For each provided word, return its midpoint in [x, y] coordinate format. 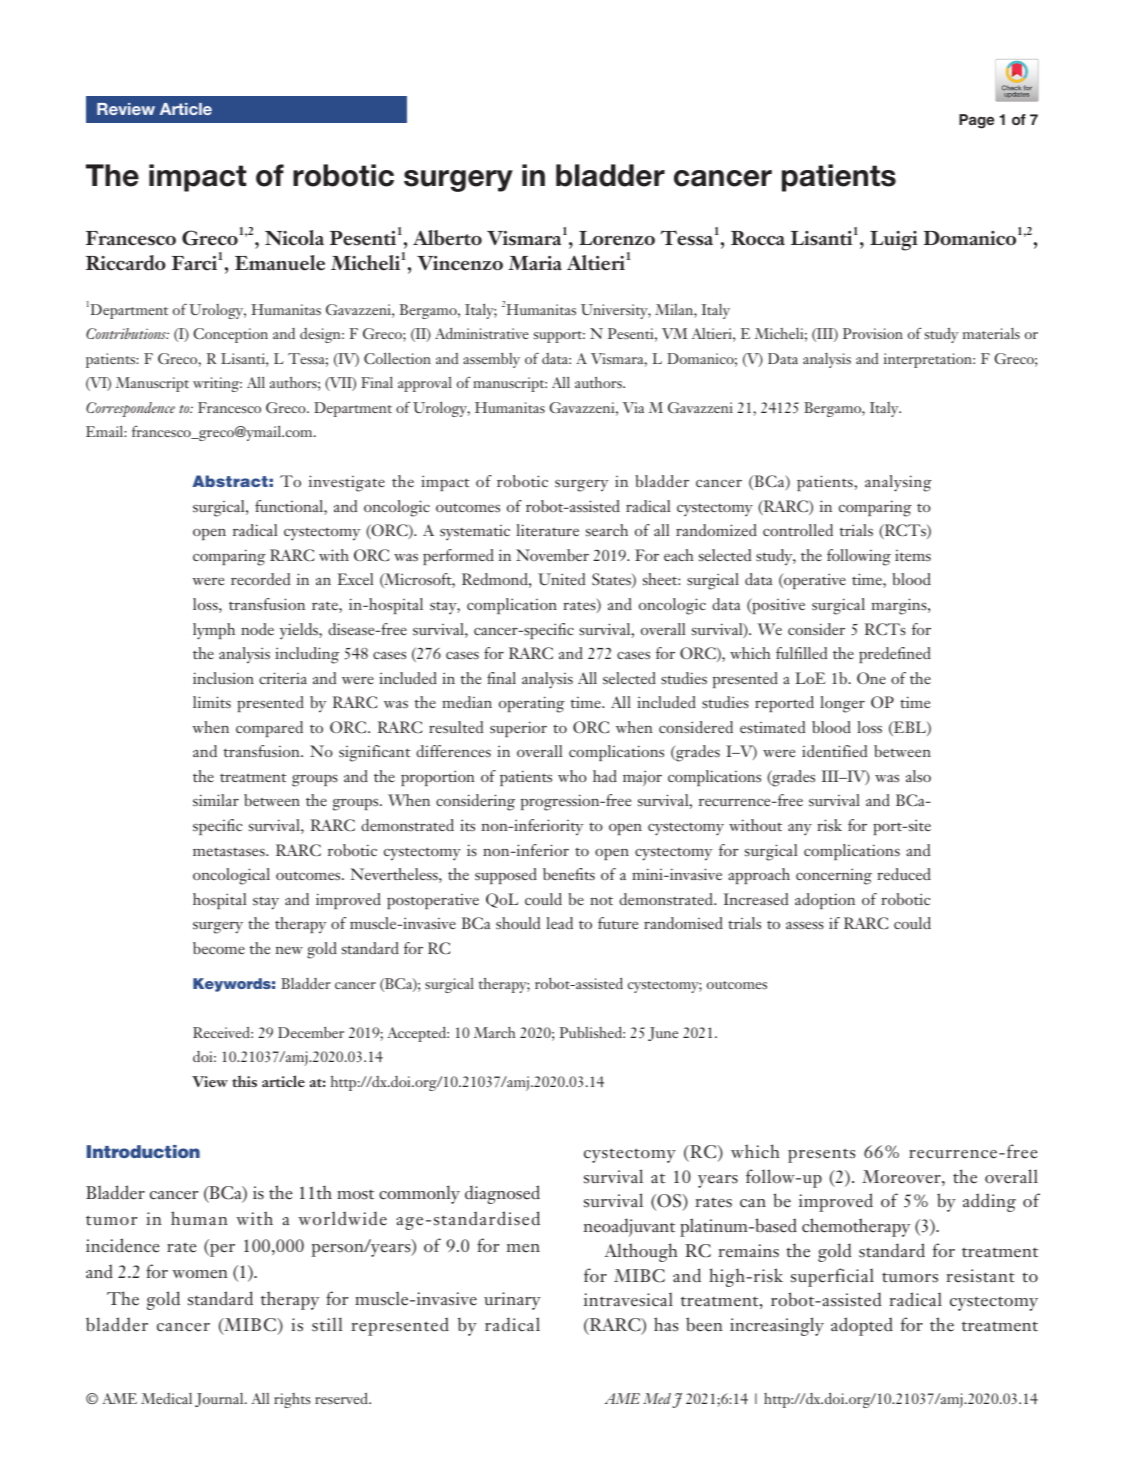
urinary [512, 1301]
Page [976, 121]
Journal [220, 1400]
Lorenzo [617, 238]
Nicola [294, 238]
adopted [862, 1326]
